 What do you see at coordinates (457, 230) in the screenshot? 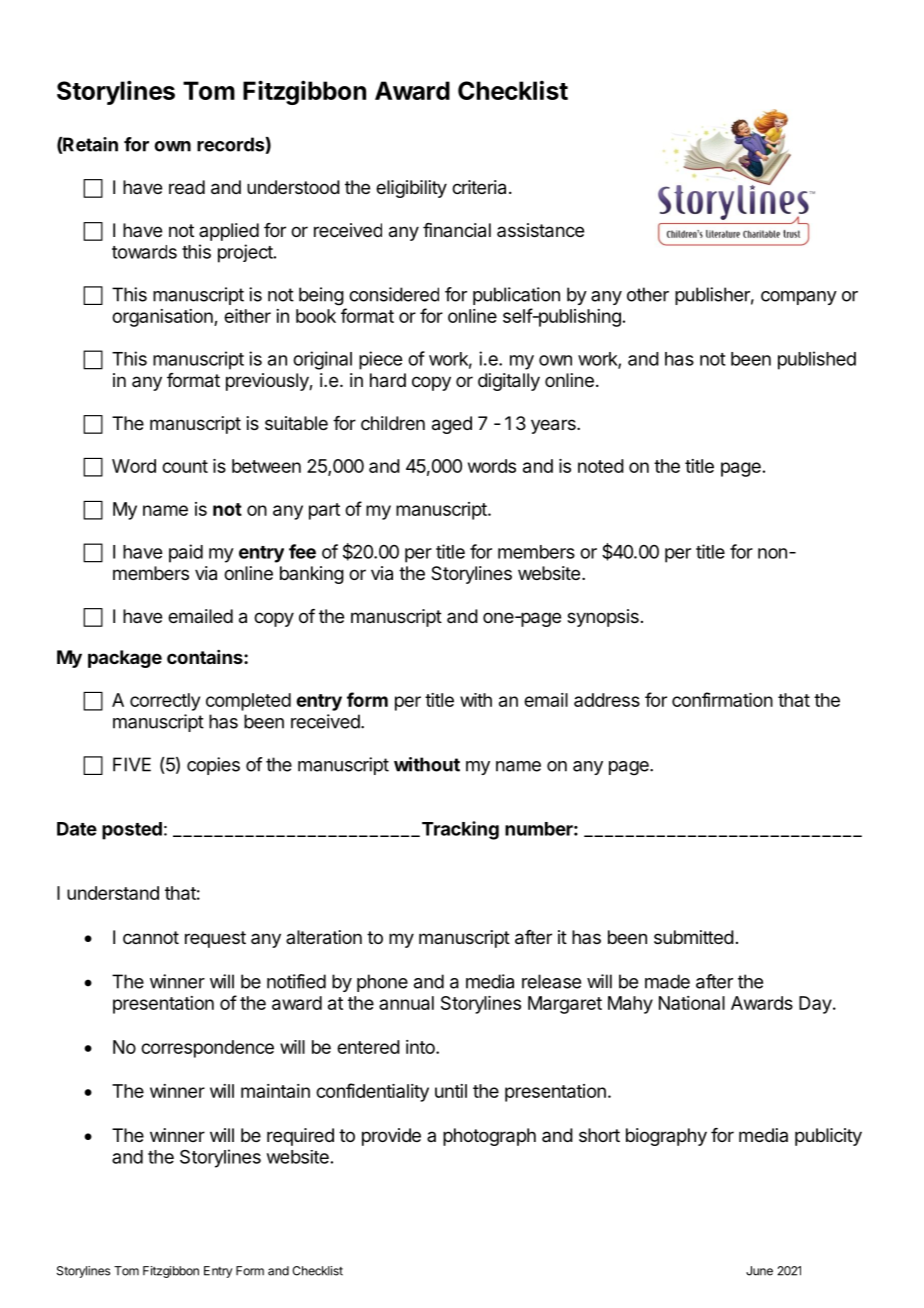
I see `financial` at bounding box center [457, 230].
